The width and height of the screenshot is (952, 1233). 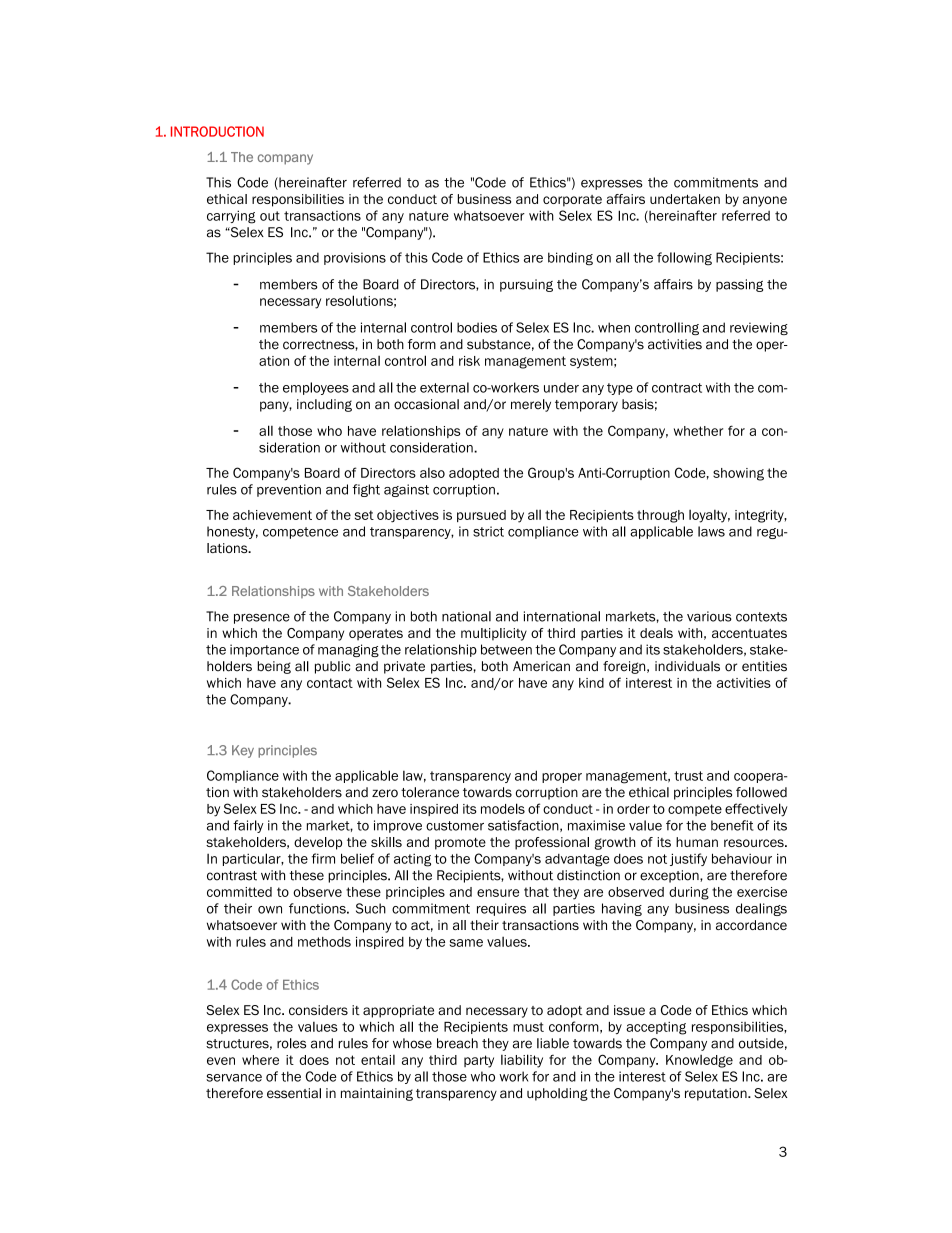 I want to click on firm, so click(x=323, y=858).
